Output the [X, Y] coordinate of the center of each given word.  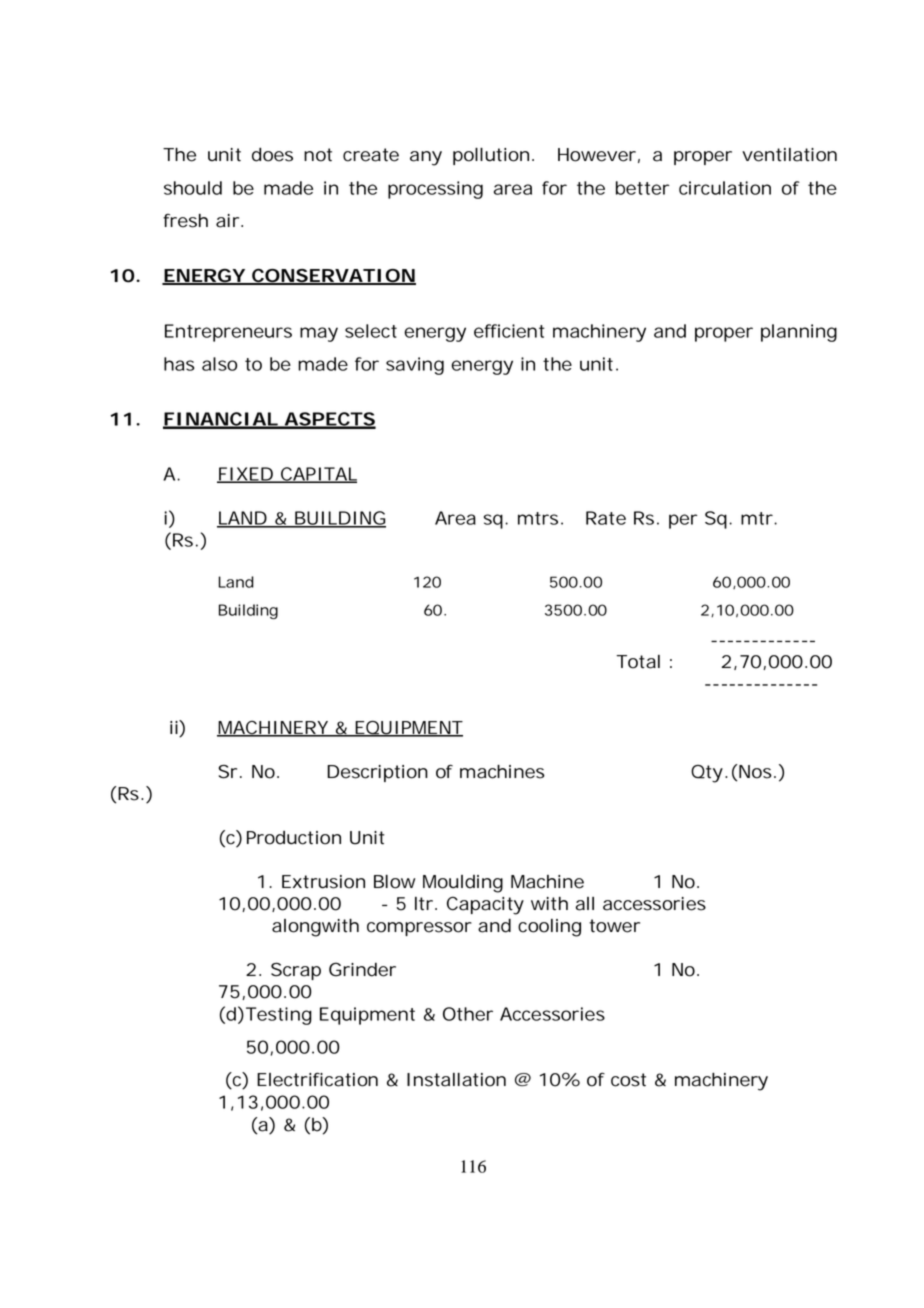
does [272, 154]
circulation [725, 188]
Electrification [317, 1079]
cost [628, 1080]
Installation [456, 1080]
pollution [491, 156]
